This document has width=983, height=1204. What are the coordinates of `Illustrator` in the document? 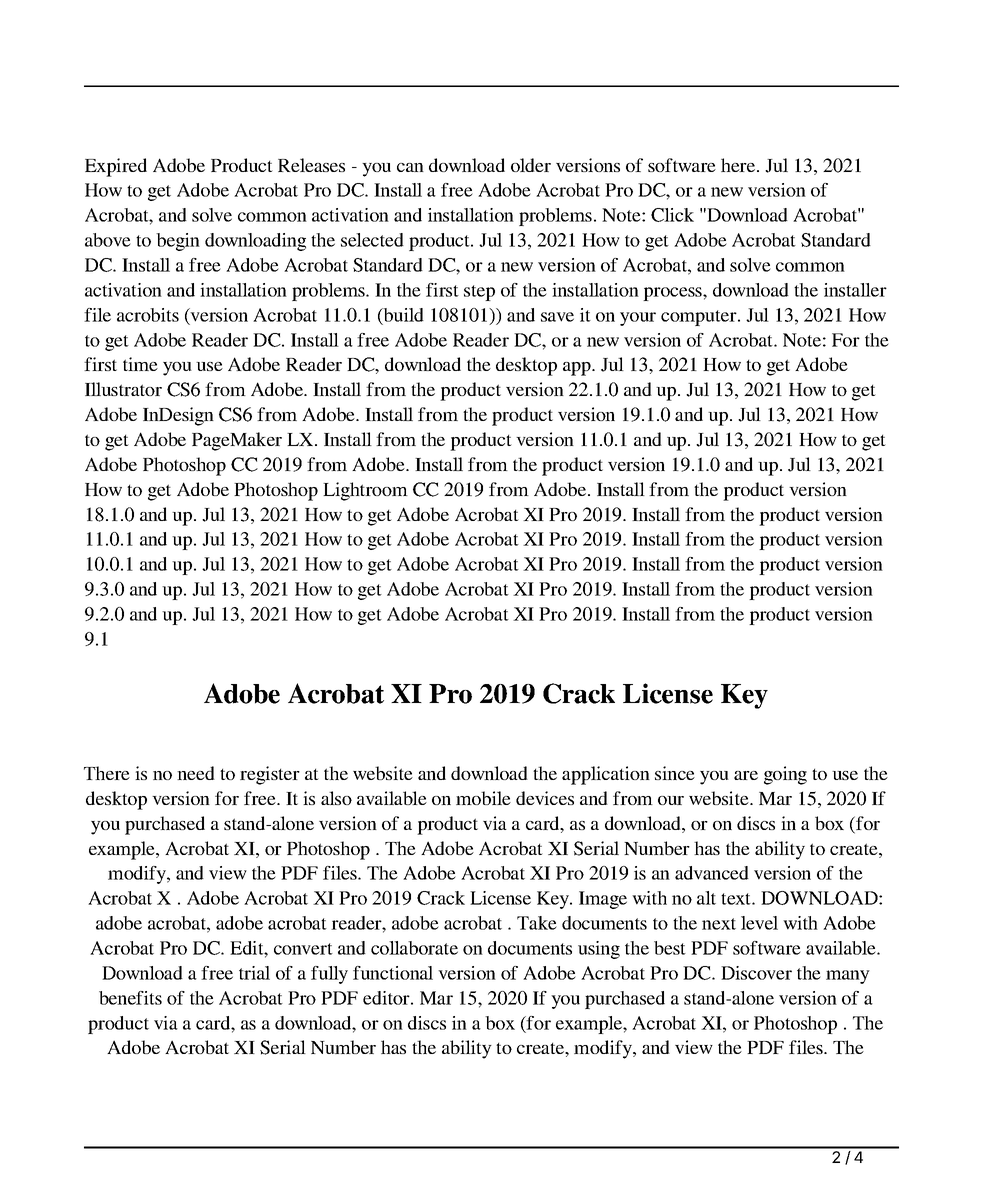 It's located at (123, 389).
